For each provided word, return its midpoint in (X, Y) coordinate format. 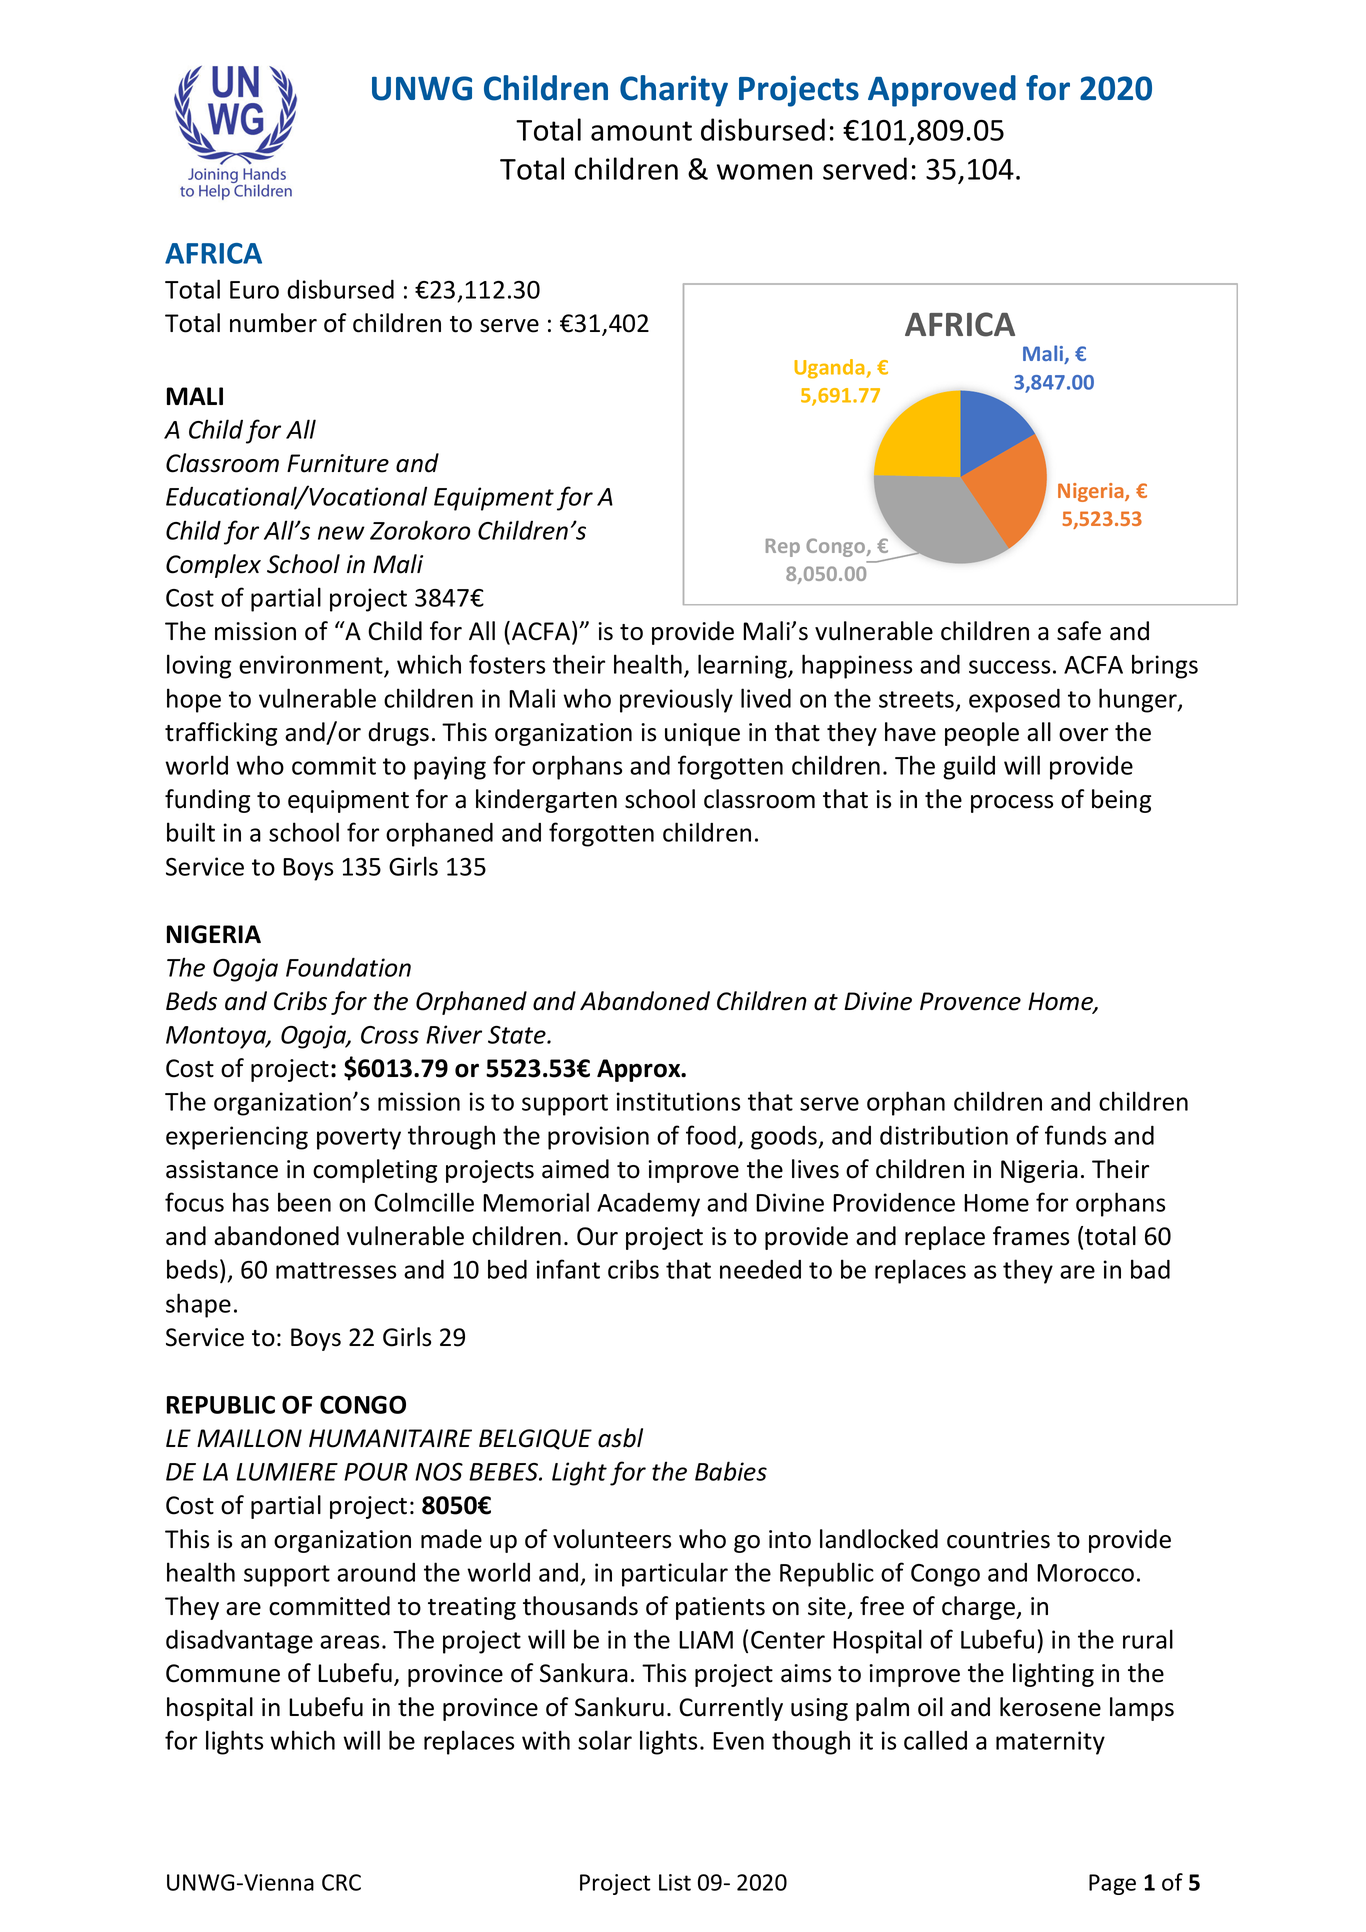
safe (1079, 631)
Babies (731, 1471)
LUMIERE (287, 1472)
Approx (640, 1070)
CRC (341, 1882)
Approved (942, 91)
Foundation (348, 967)
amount (641, 131)
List (675, 1882)
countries (998, 1539)
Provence (970, 1001)
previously (676, 700)
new (341, 533)
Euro (254, 290)
